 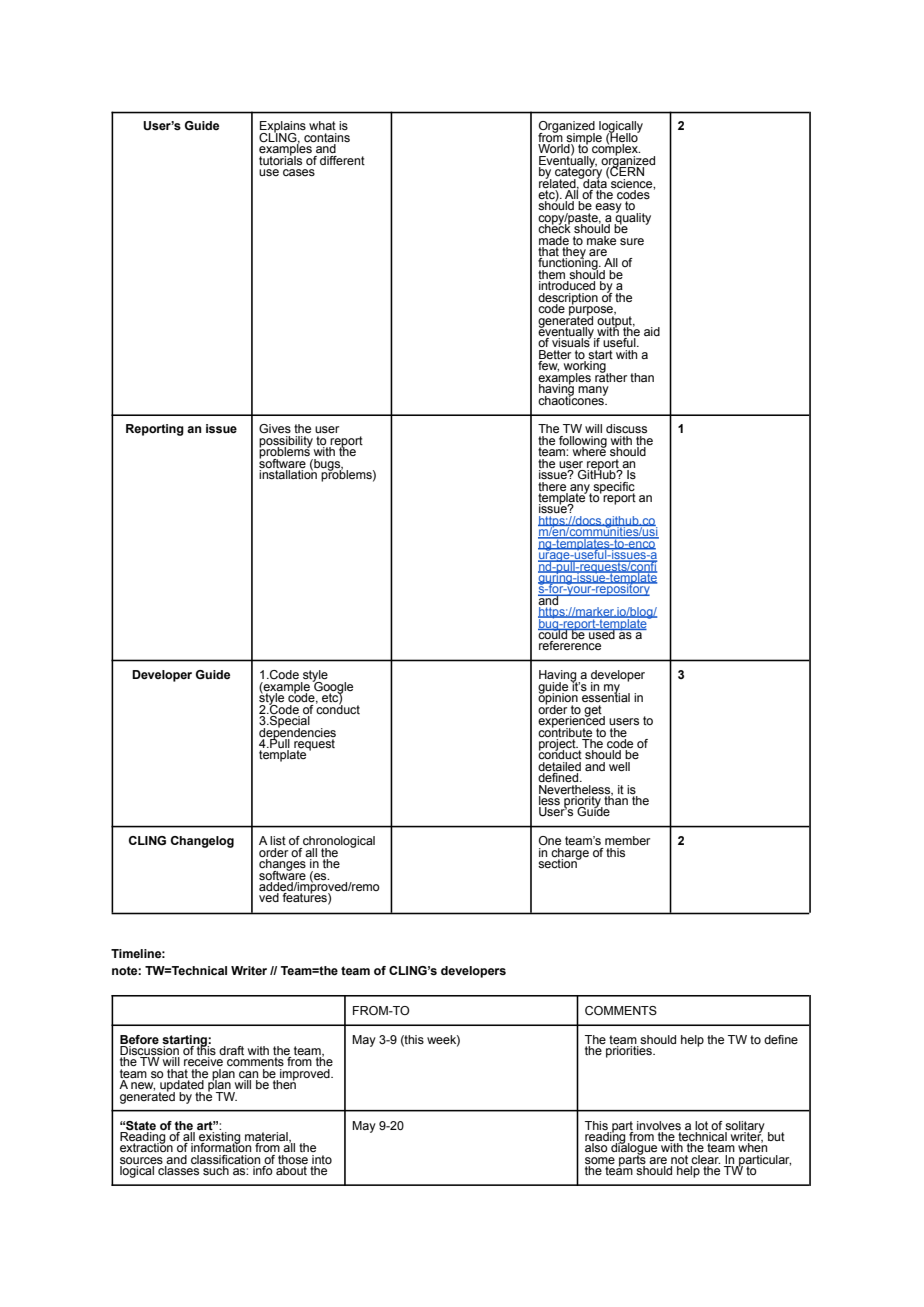 What do you see at coordinates (322, 1159) in the screenshot?
I see `into` at bounding box center [322, 1159].
